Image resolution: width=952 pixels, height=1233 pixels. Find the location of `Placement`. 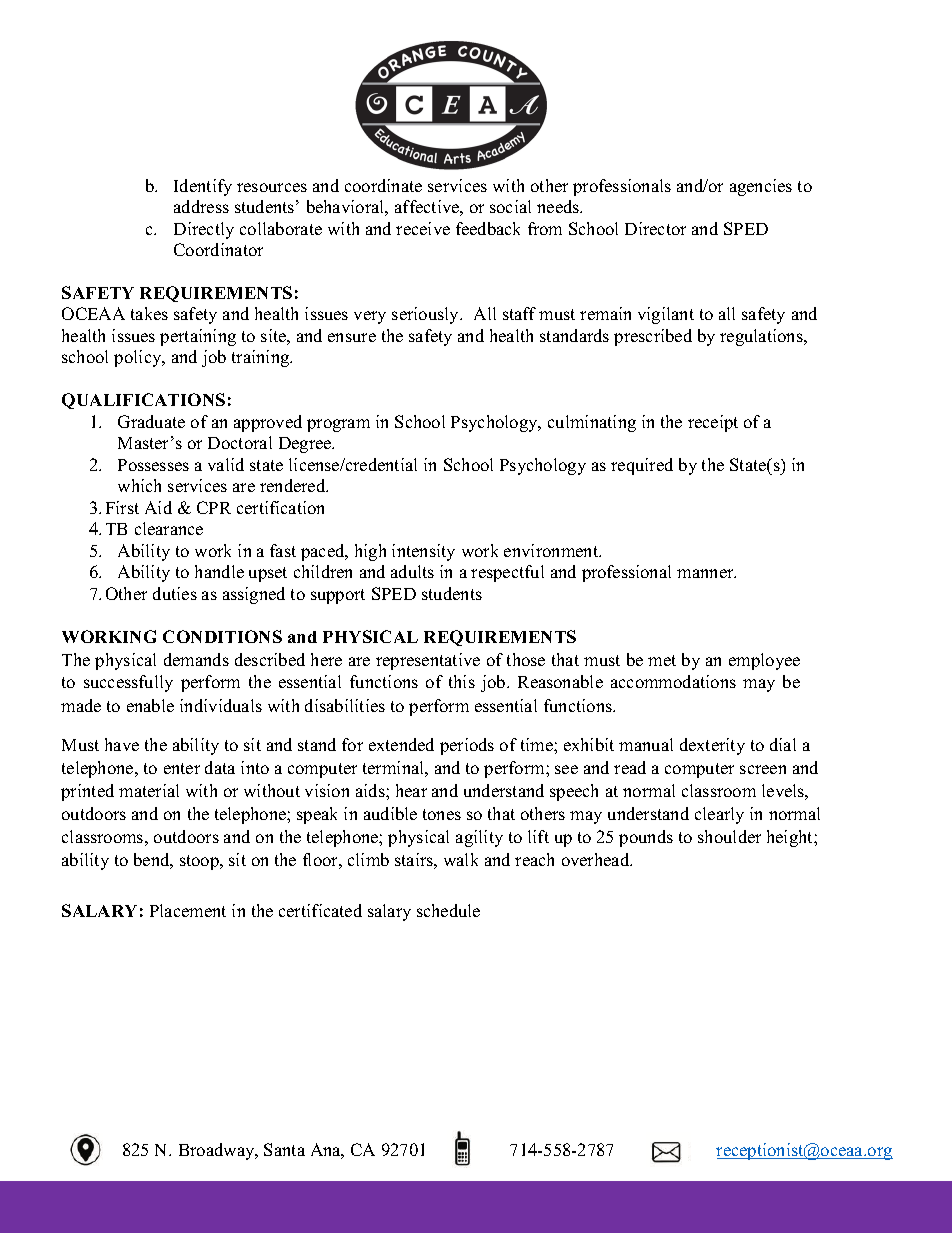

Placement is located at coordinates (188, 910).
